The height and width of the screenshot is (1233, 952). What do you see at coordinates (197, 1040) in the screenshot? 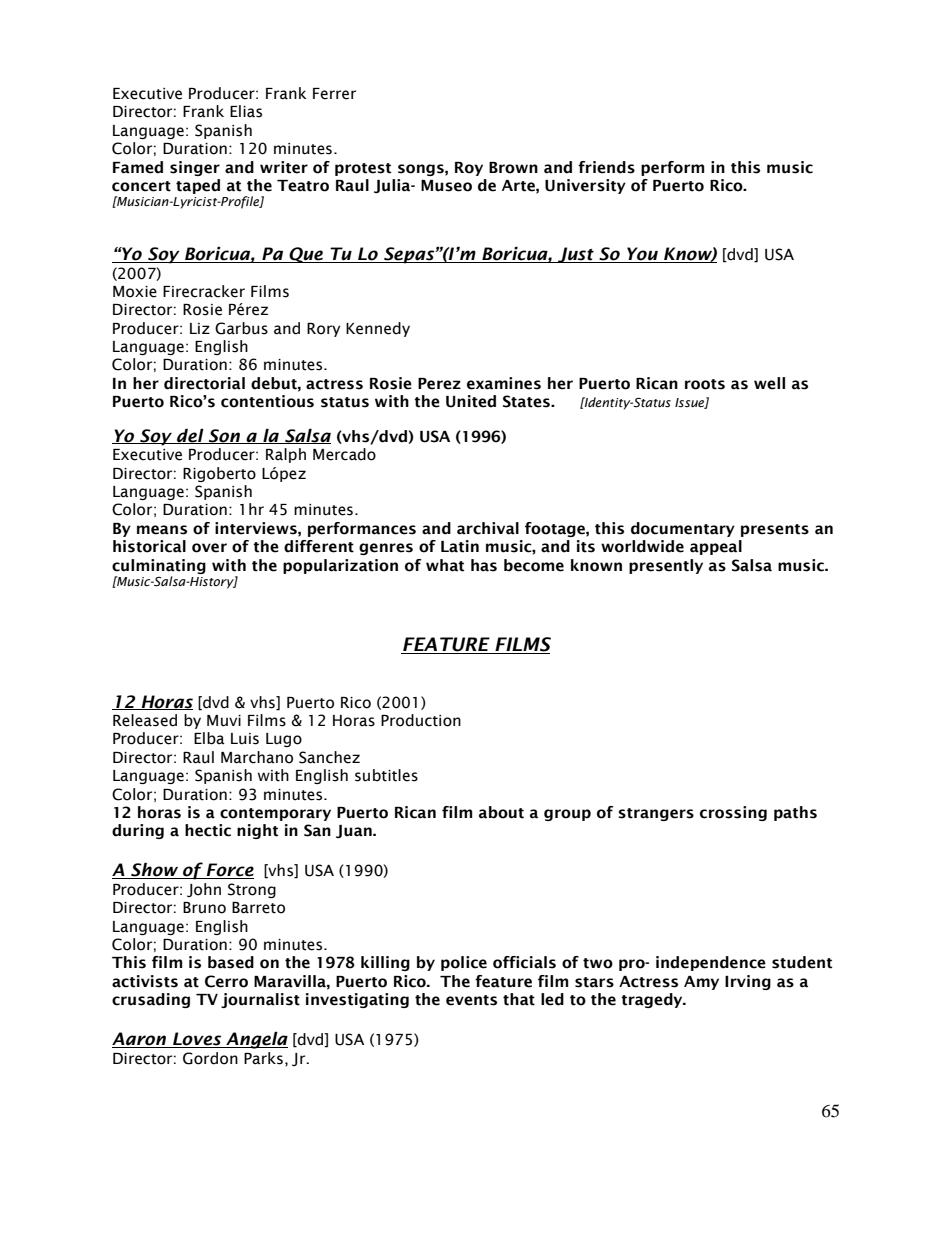
I see `Loves` at bounding box center [197, 1040].
